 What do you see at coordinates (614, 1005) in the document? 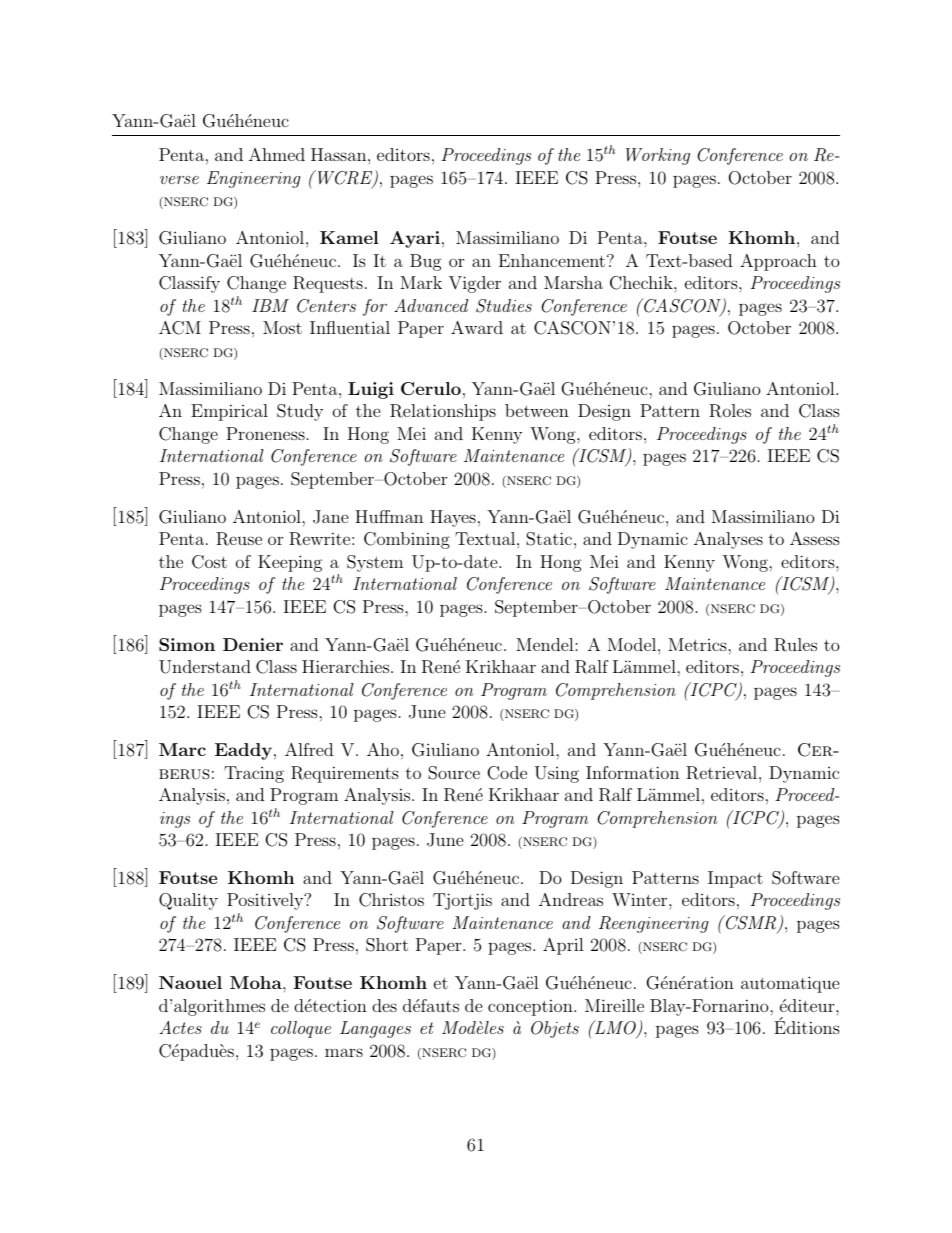
I see `Mireille` at bounding box center [614, 1005].
